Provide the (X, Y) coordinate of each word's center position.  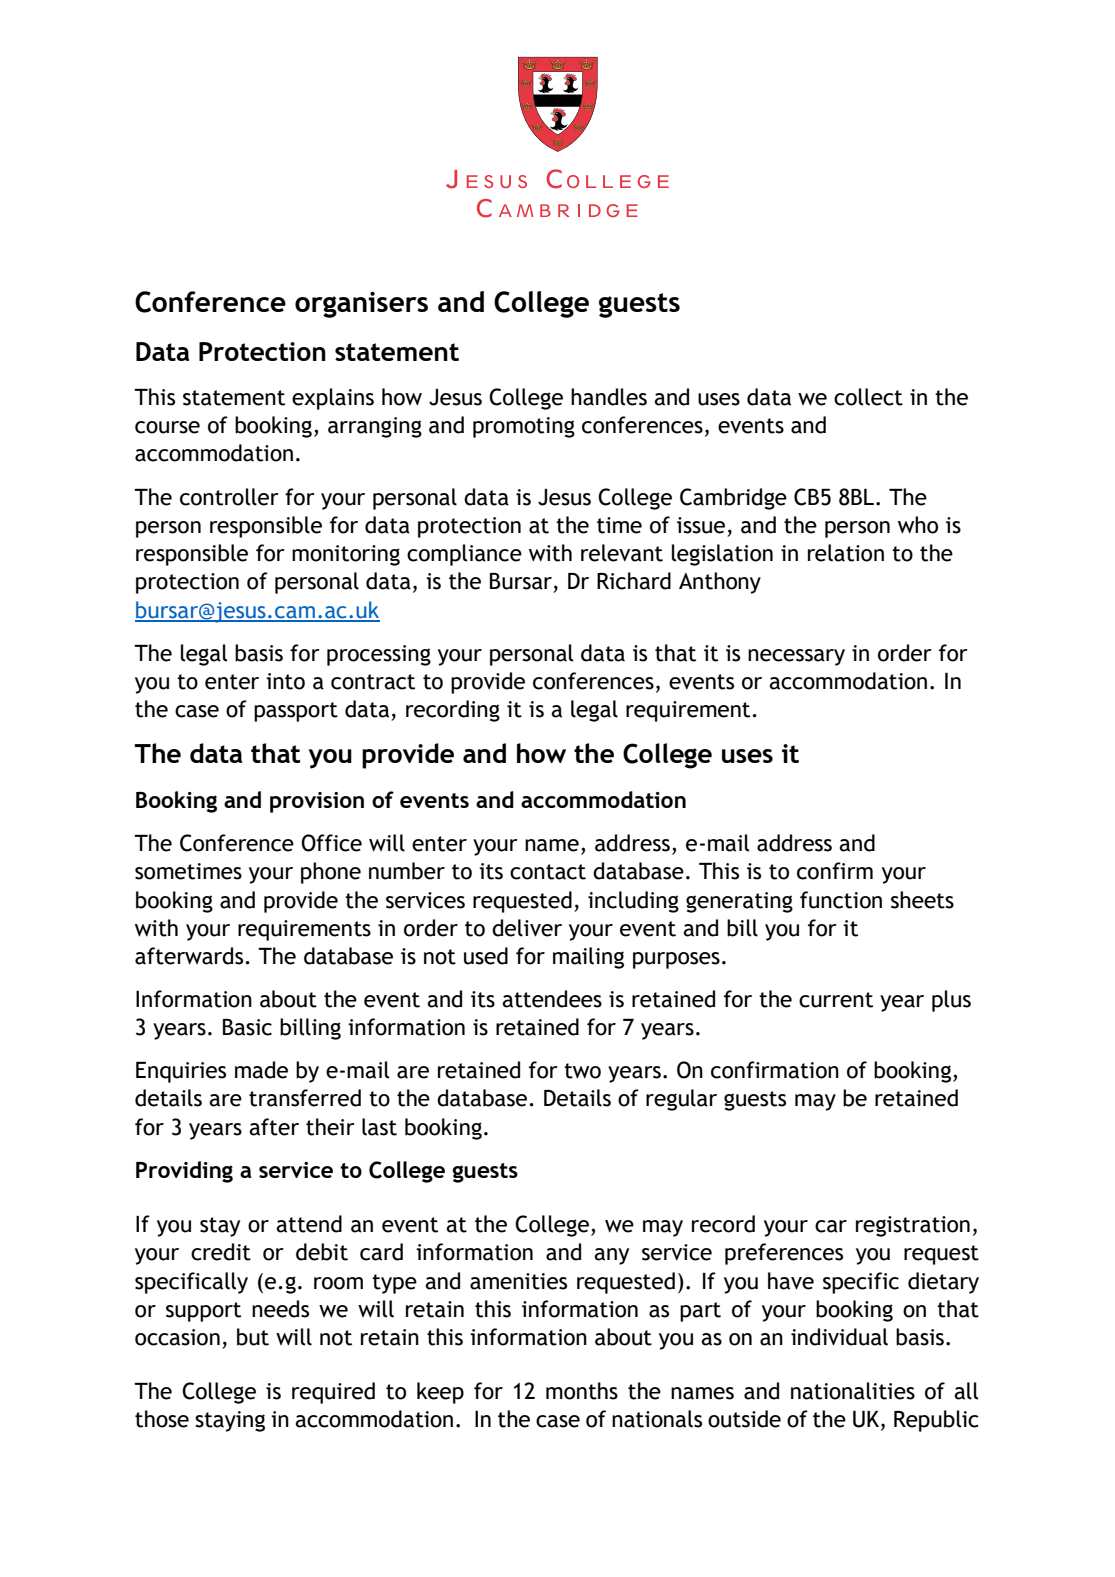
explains (333, 399)
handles (609, 397)
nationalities (853, 1391)
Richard (634, 581)
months (582, 1391)
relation (846, 553)
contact (548, 872)
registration (913, 1226)
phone (331, 873)
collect (868, 397)
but (253, 1337)
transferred (305, 1098)
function (841, 900)
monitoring (346, 555)
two (582, 1071)
